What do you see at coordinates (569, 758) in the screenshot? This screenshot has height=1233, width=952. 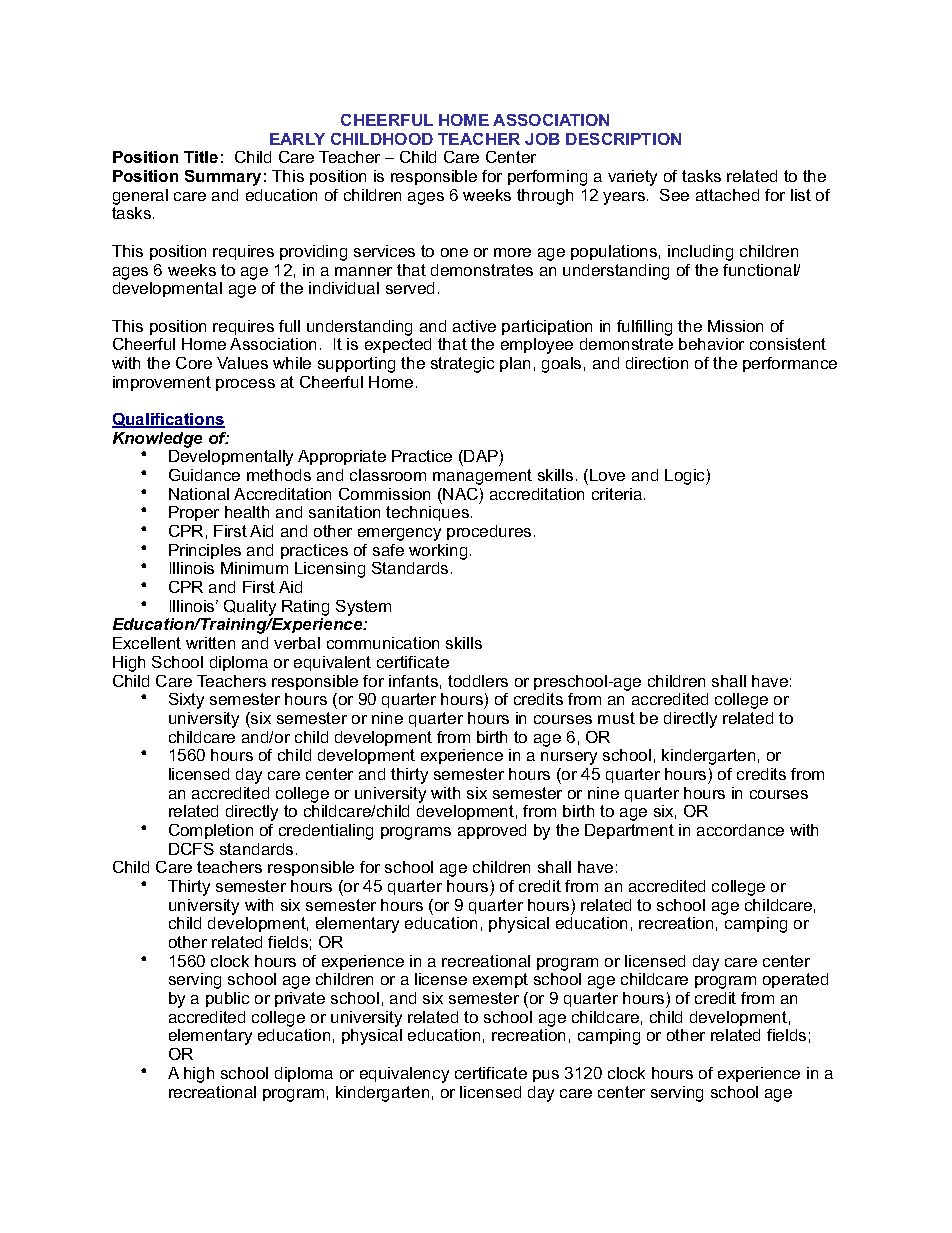 I see `nursery` at bounding box center [569, 758].
